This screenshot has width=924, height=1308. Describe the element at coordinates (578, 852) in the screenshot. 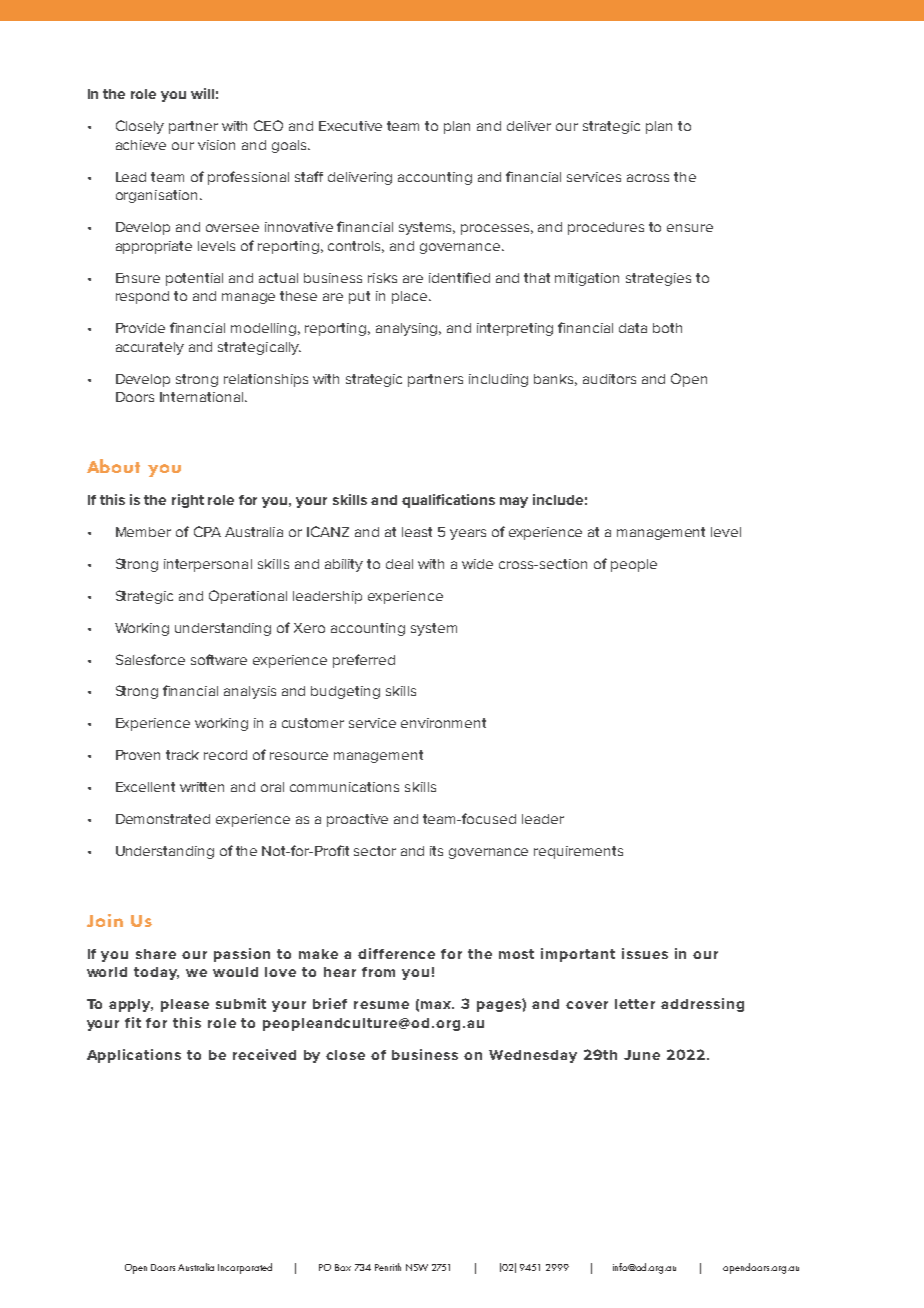

I see `requirements` at that location.
